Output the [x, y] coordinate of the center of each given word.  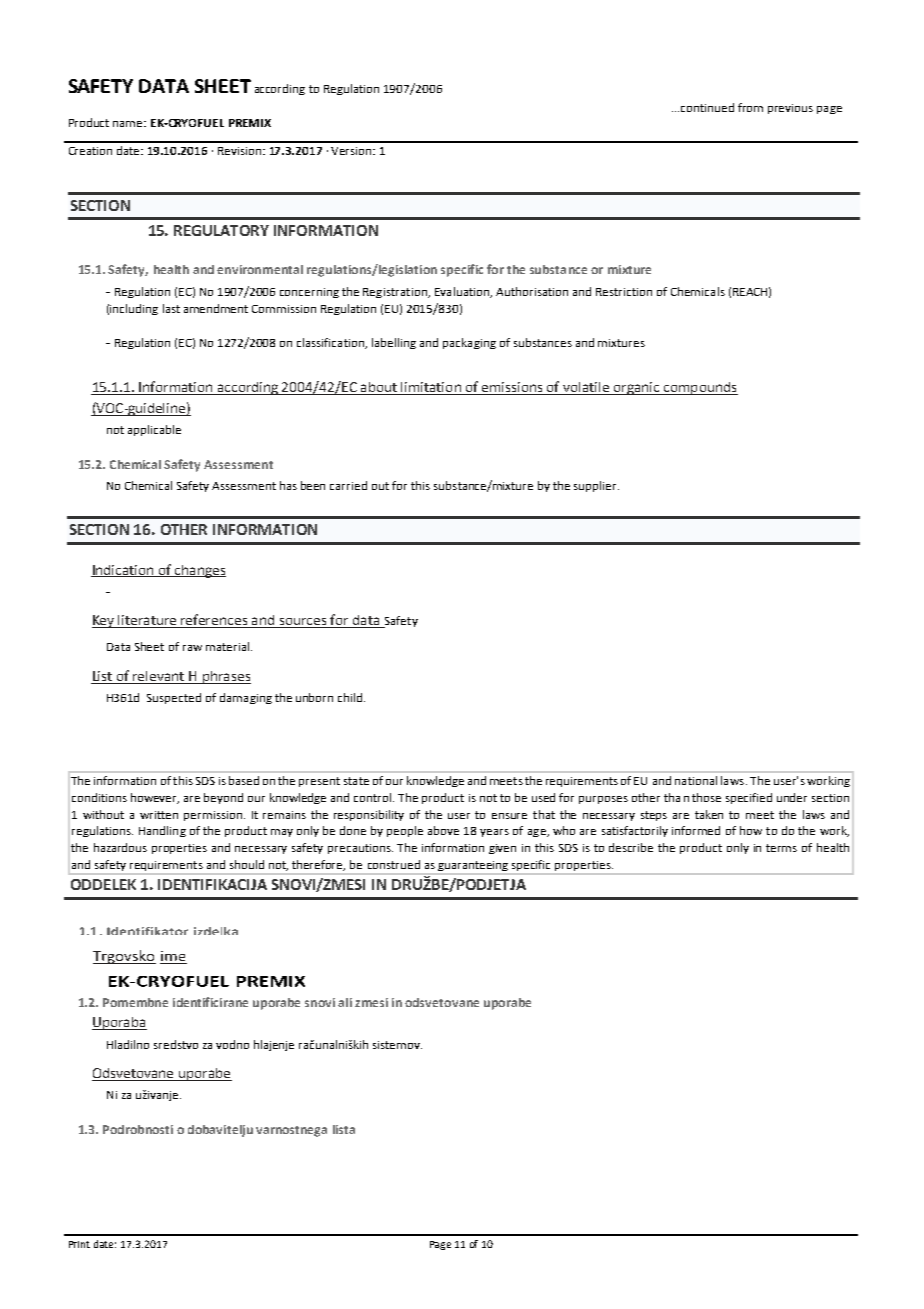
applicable [154, 430]
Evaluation [463, 292]
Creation [90, 151]
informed [696, 830]
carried [348, 485]
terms [781, 848]
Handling [162, 831]
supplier [596, 486]
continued [707, 107]
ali [345, 1002]
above [443, 830]
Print [79, 1244]
